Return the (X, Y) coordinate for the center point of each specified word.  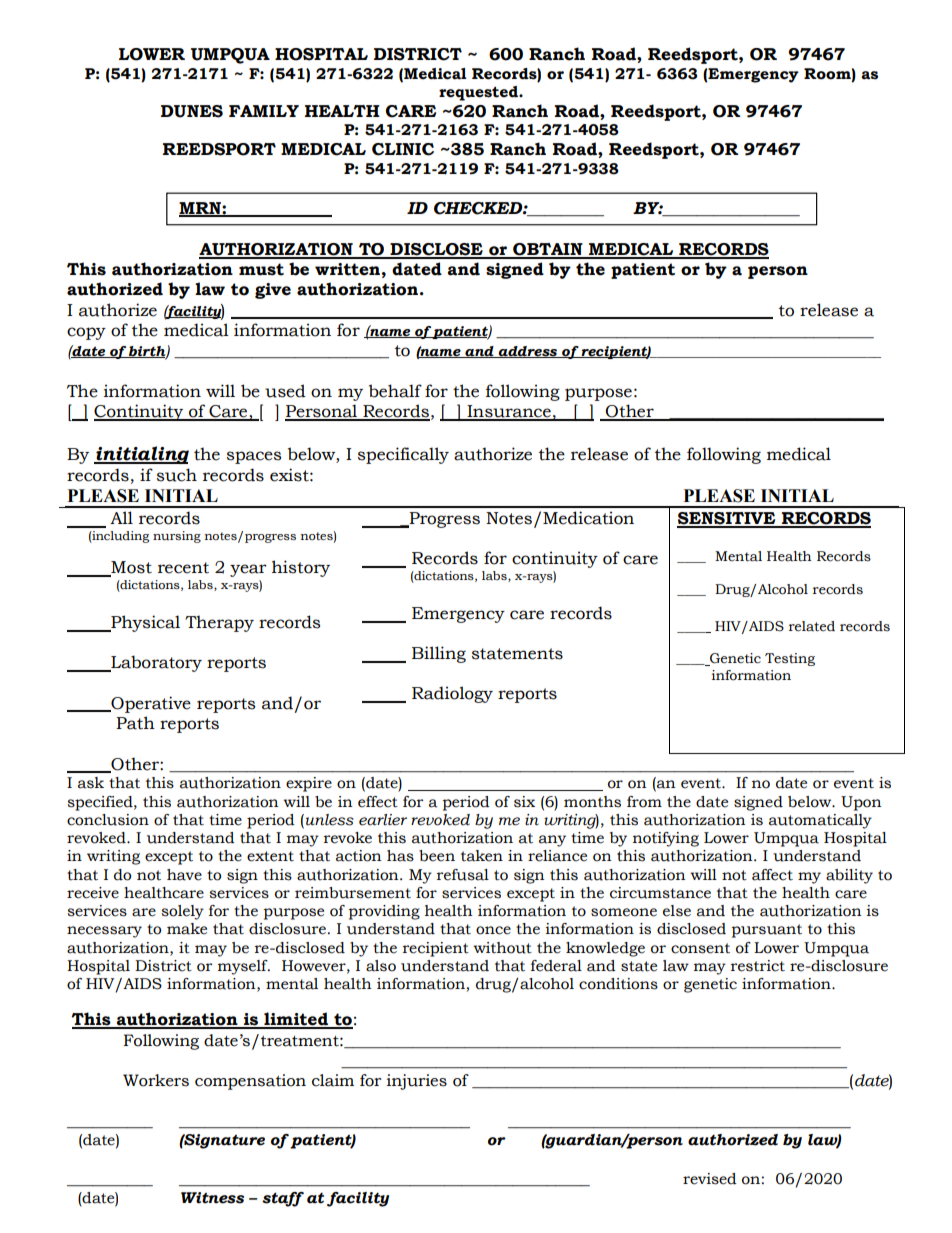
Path (135, 723)
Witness (212, 1198)
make (187, 929)
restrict (758, 966)
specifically (403, 455)
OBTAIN (548, 250)
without (502, 948)
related (812, 626)
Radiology (452, 694)
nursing (177, 537)
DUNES (192, 111)
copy (86, 333)
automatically (820, 821)
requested (479, 93)
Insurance (509, 412)
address (528, 352)
